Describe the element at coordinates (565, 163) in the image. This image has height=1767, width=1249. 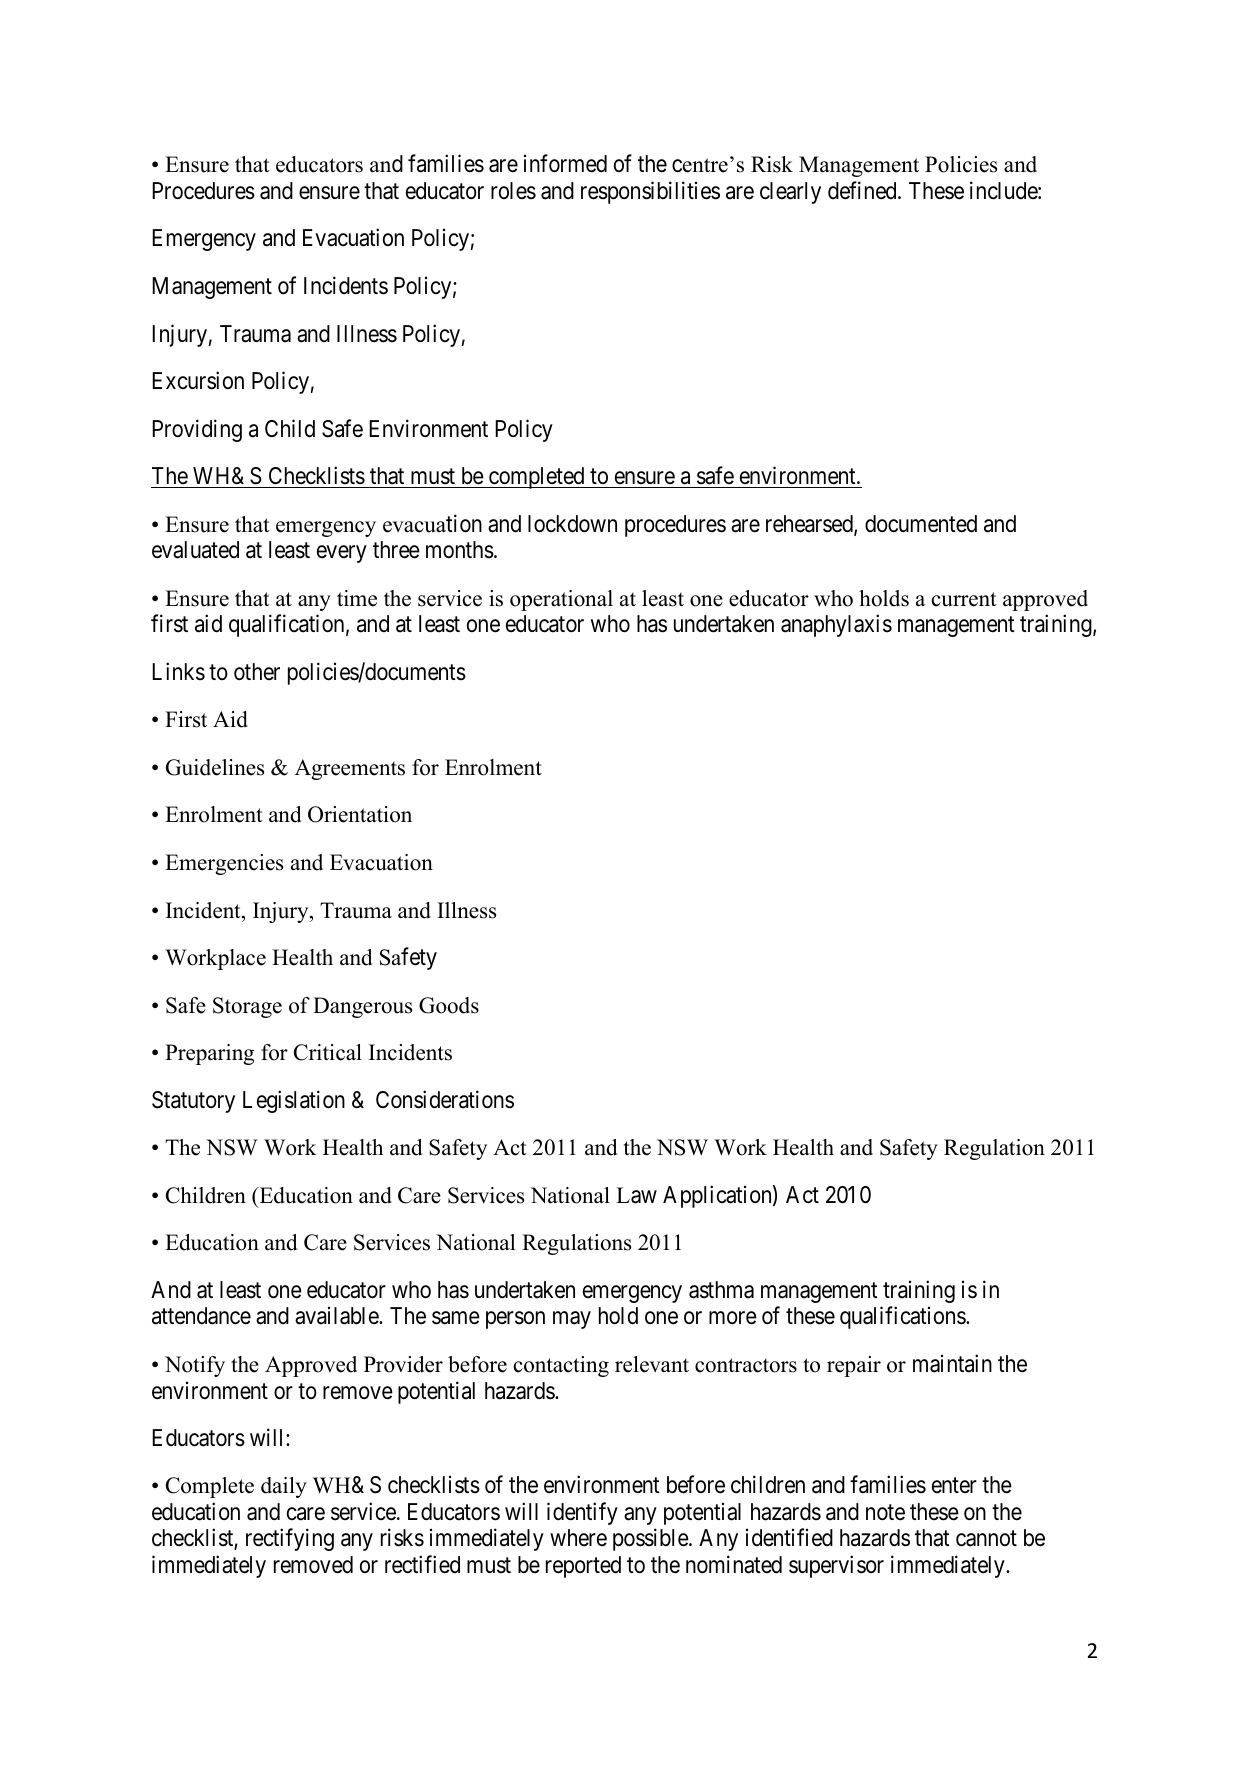
I see `informed` at that location.
